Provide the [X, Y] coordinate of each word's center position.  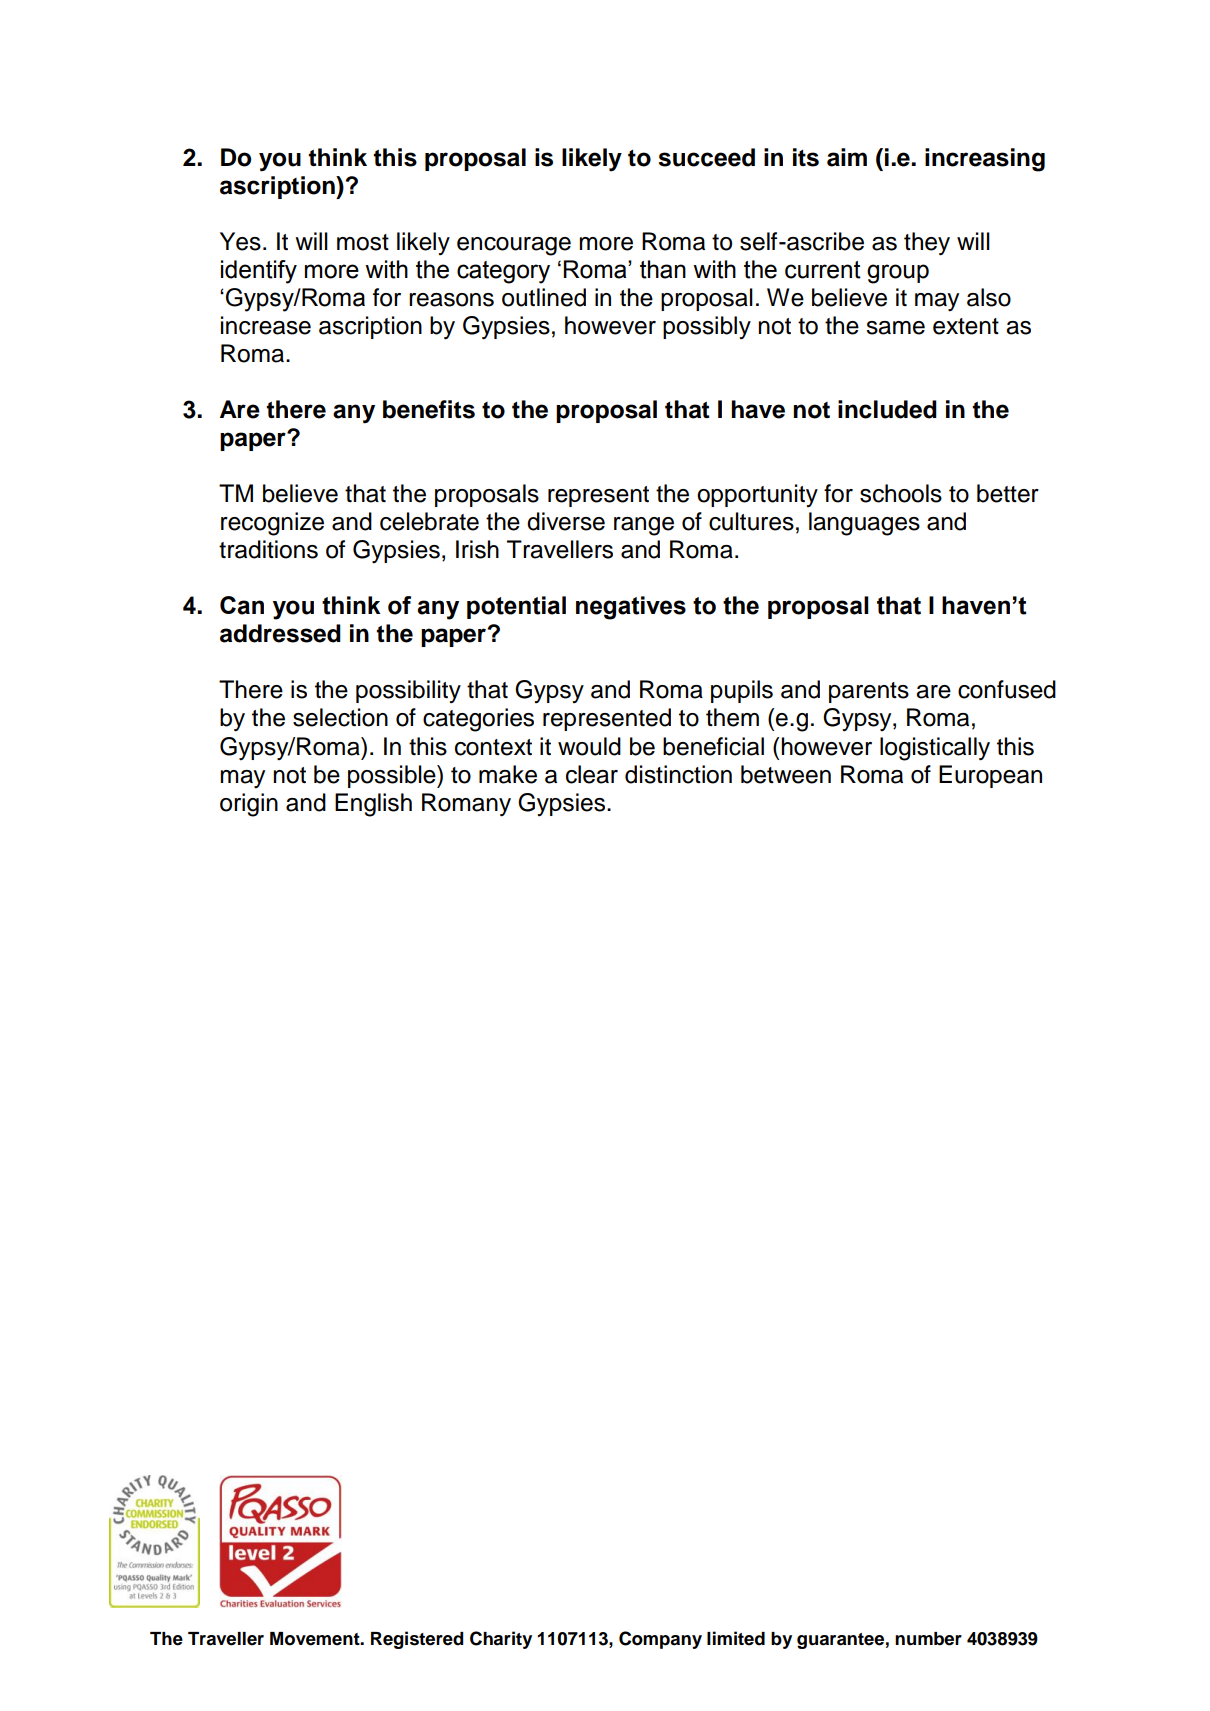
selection [340, 717]
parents [869, 692]
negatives [631, 608]
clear [592, 774]
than [663, 269]
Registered [417, 1640]
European [990, 776]
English [373, 805]
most [363, 242]
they [927, 244]
